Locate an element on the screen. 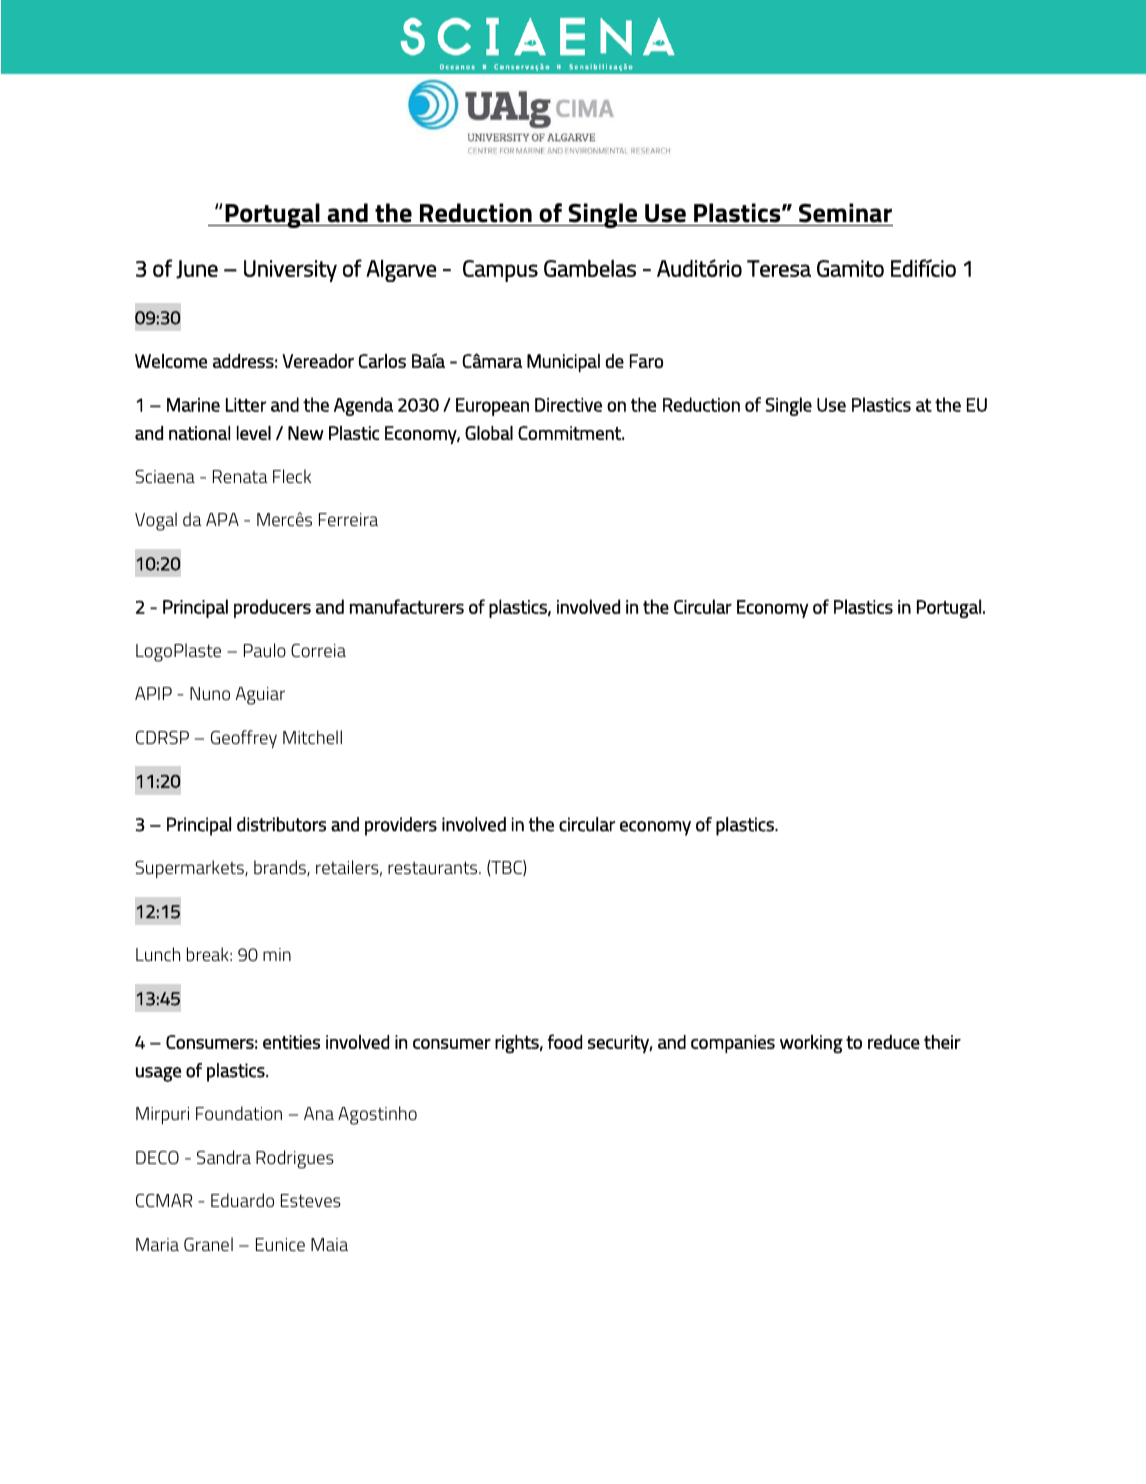 This screenshot has height=1484, width=1146. Eduardo is located at coordinates (242, 1200).
